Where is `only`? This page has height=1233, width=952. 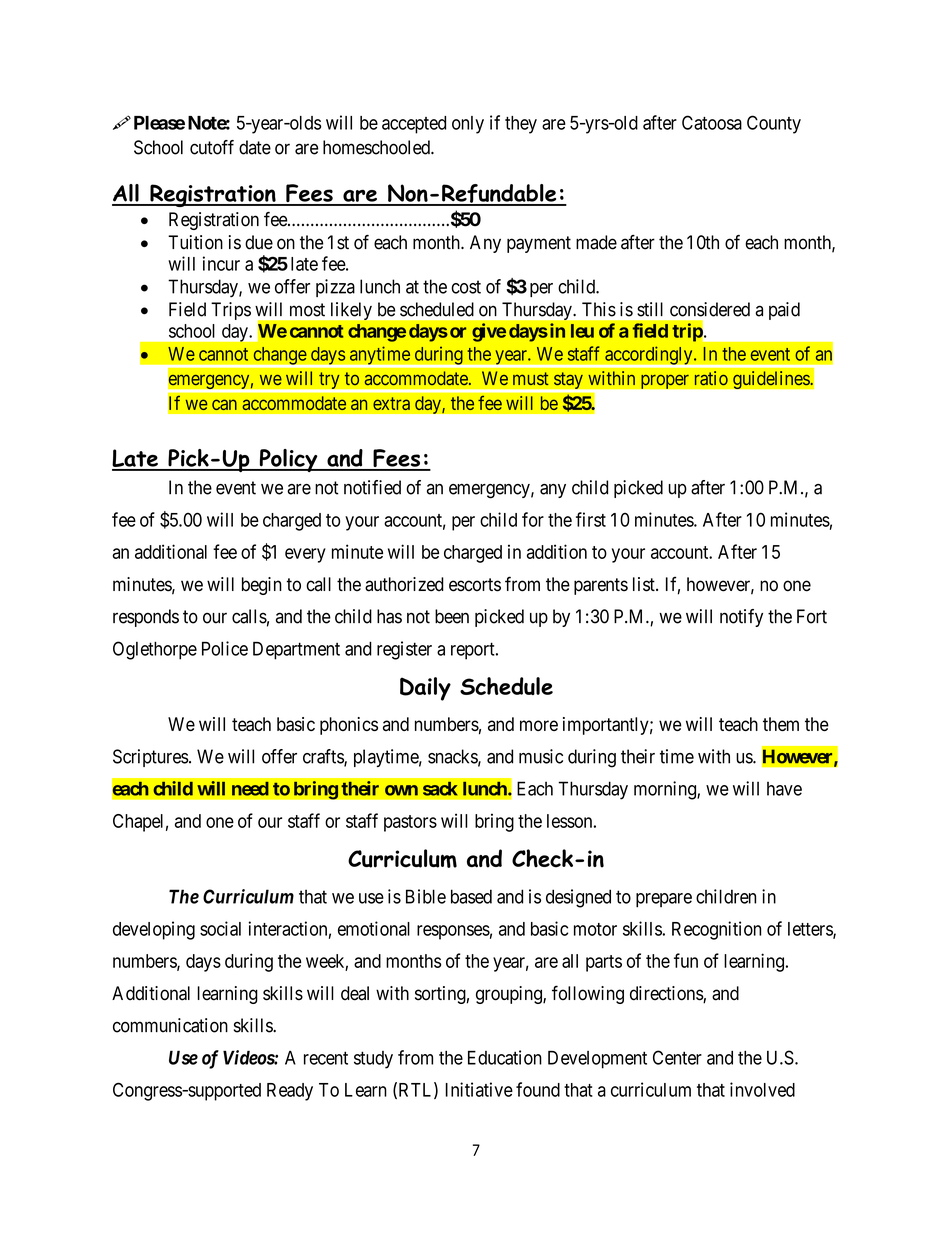
only is located at coordinates (468, 125).
